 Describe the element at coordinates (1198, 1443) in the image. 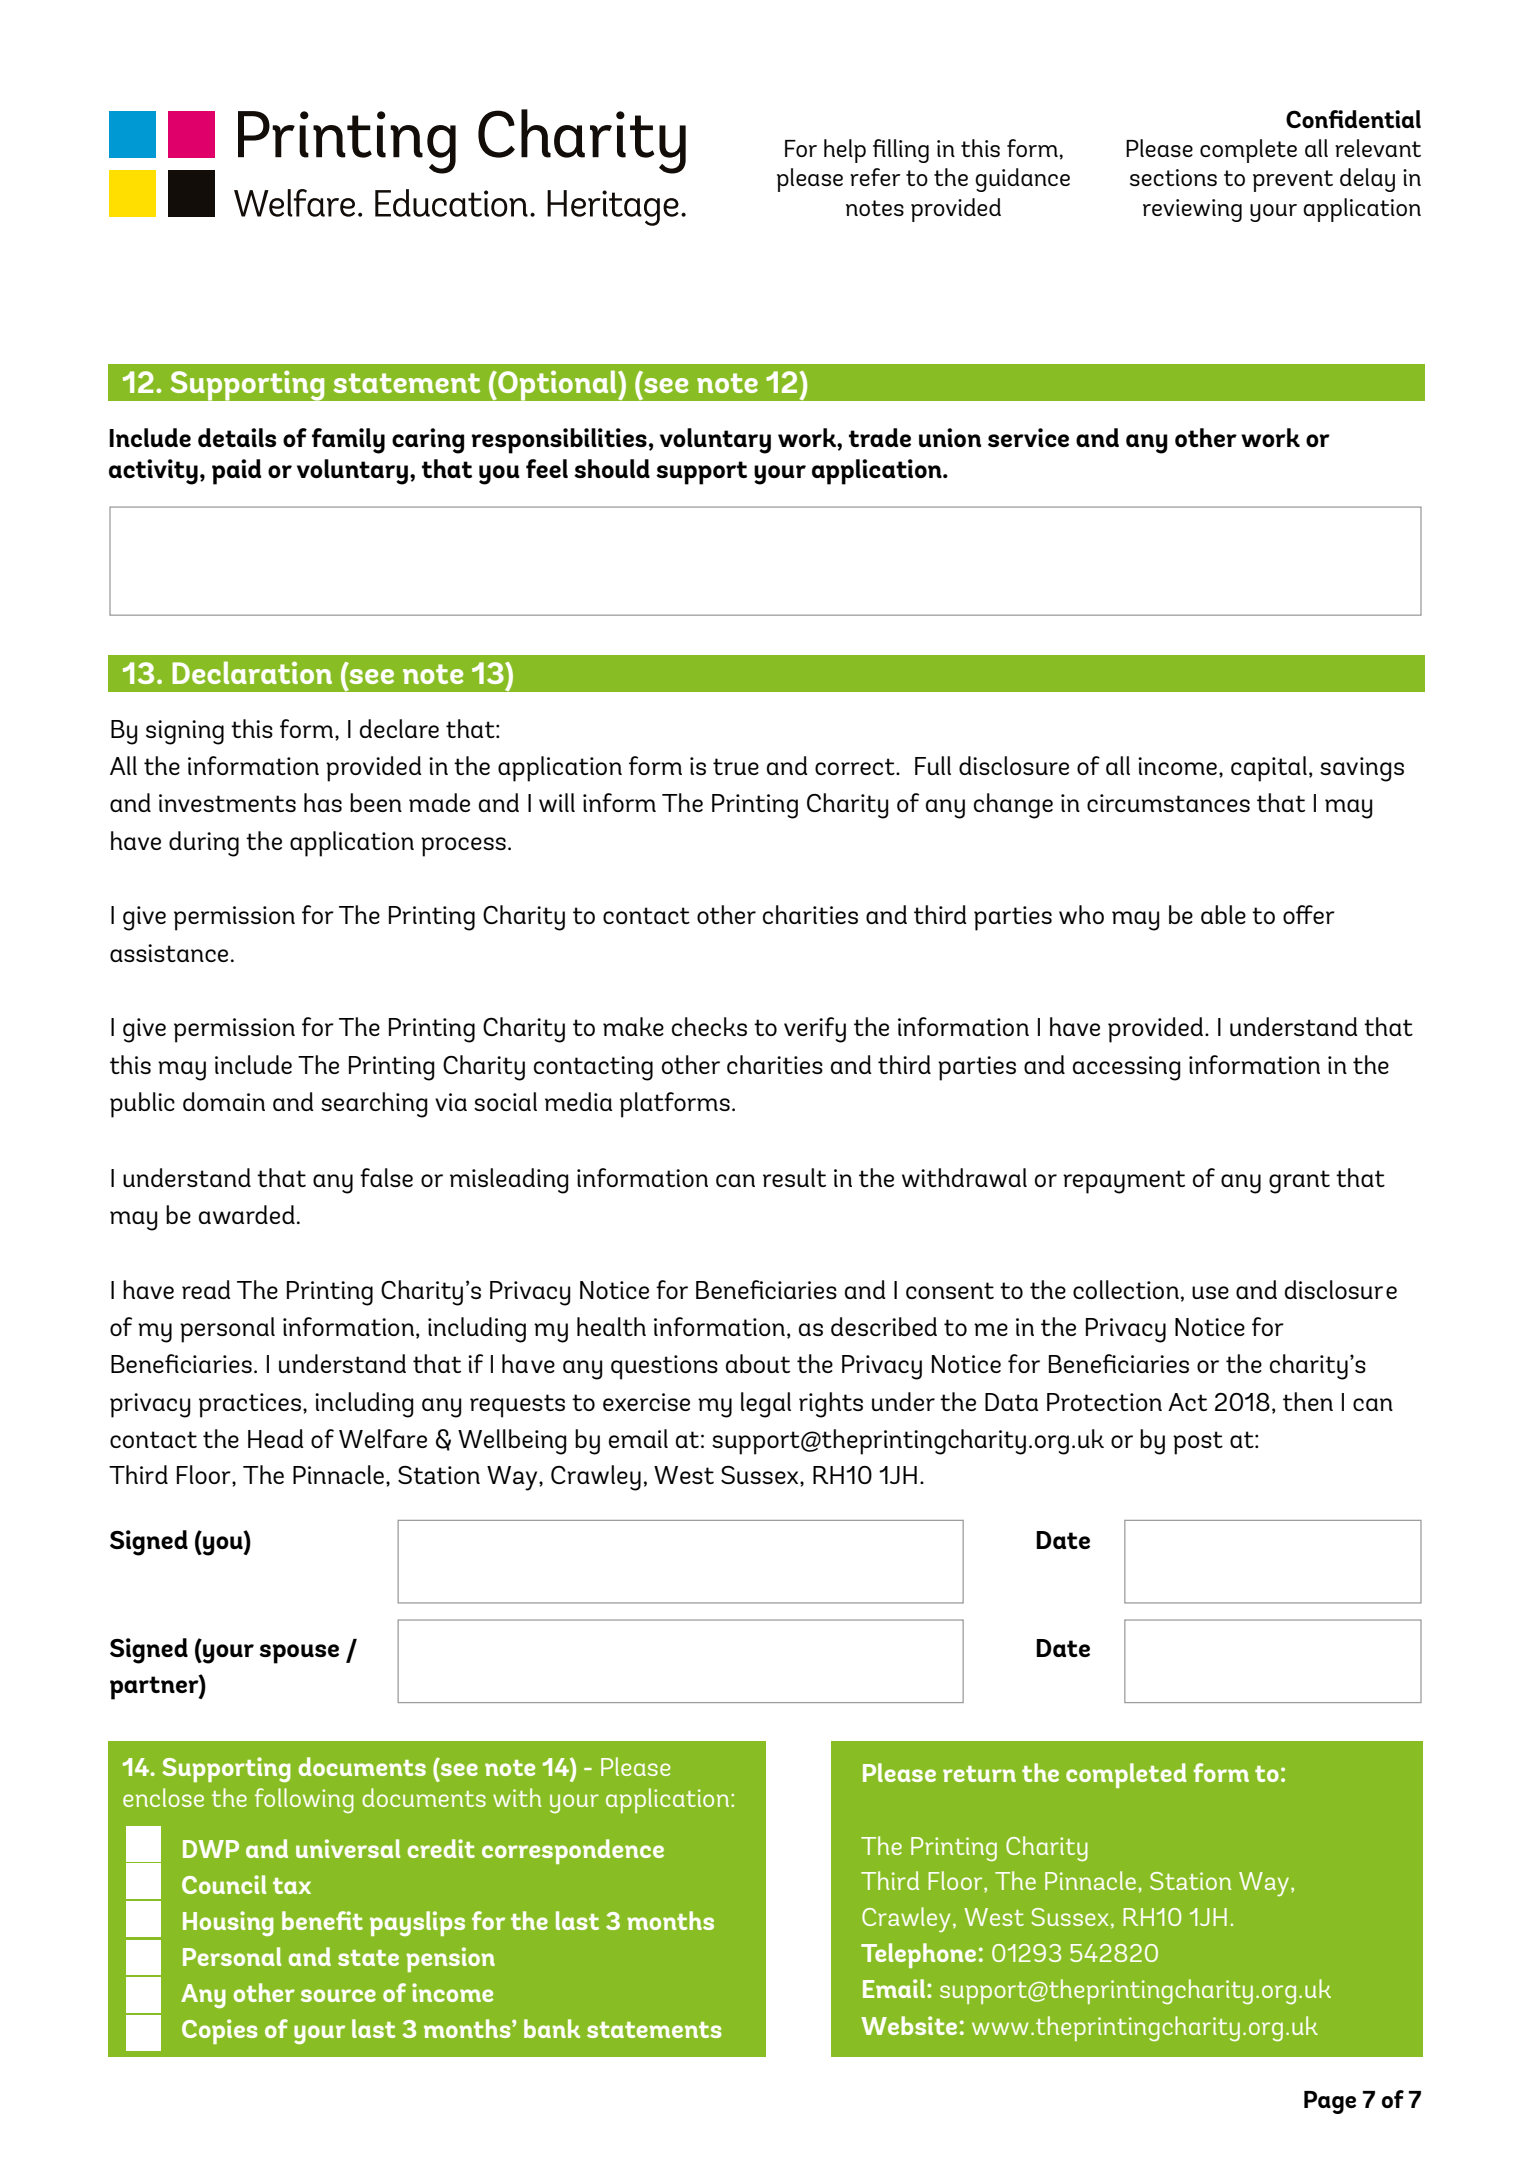

I see `post` at that location.
